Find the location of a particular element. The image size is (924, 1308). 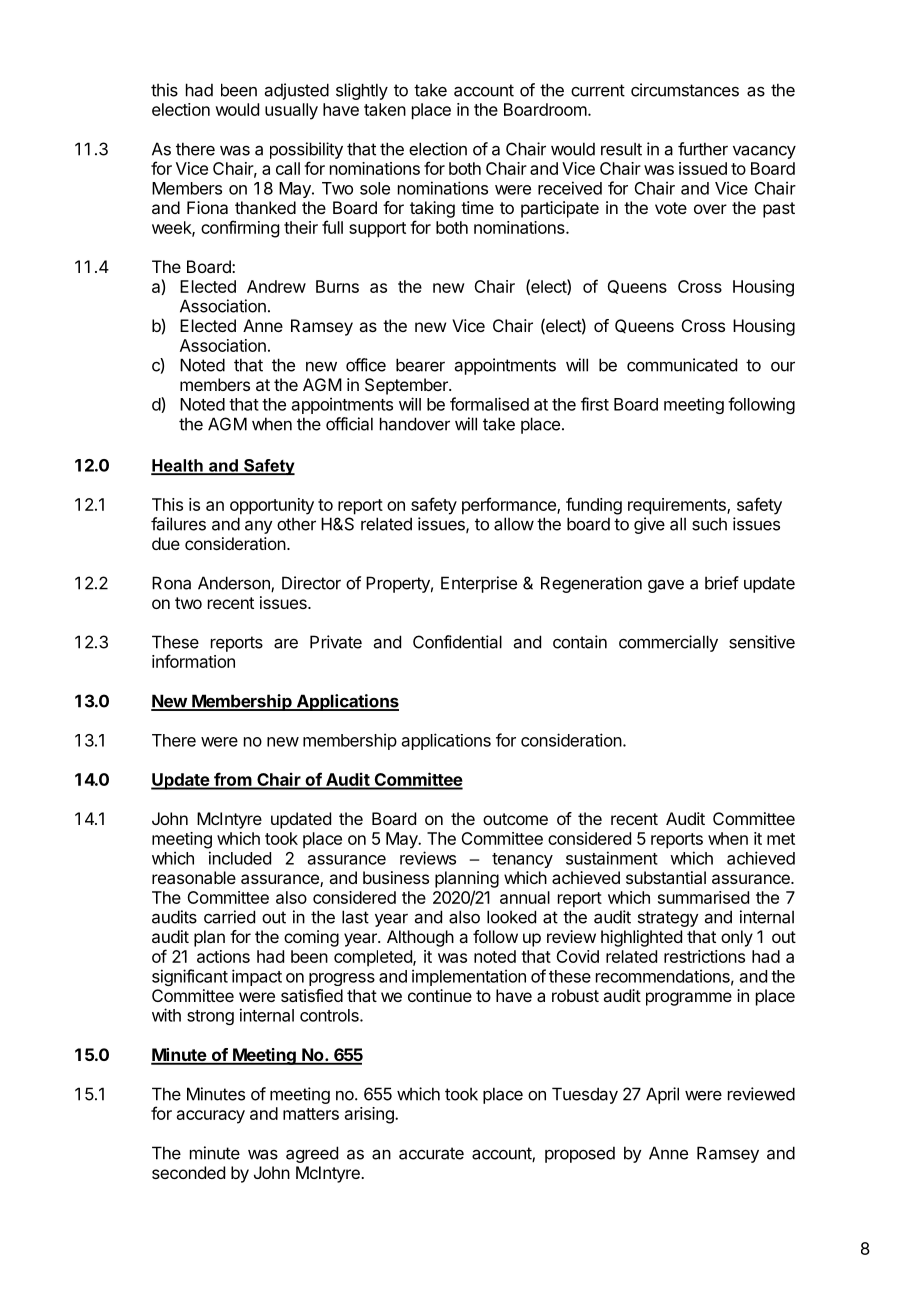

usually is located at coordinates (291, 111).
